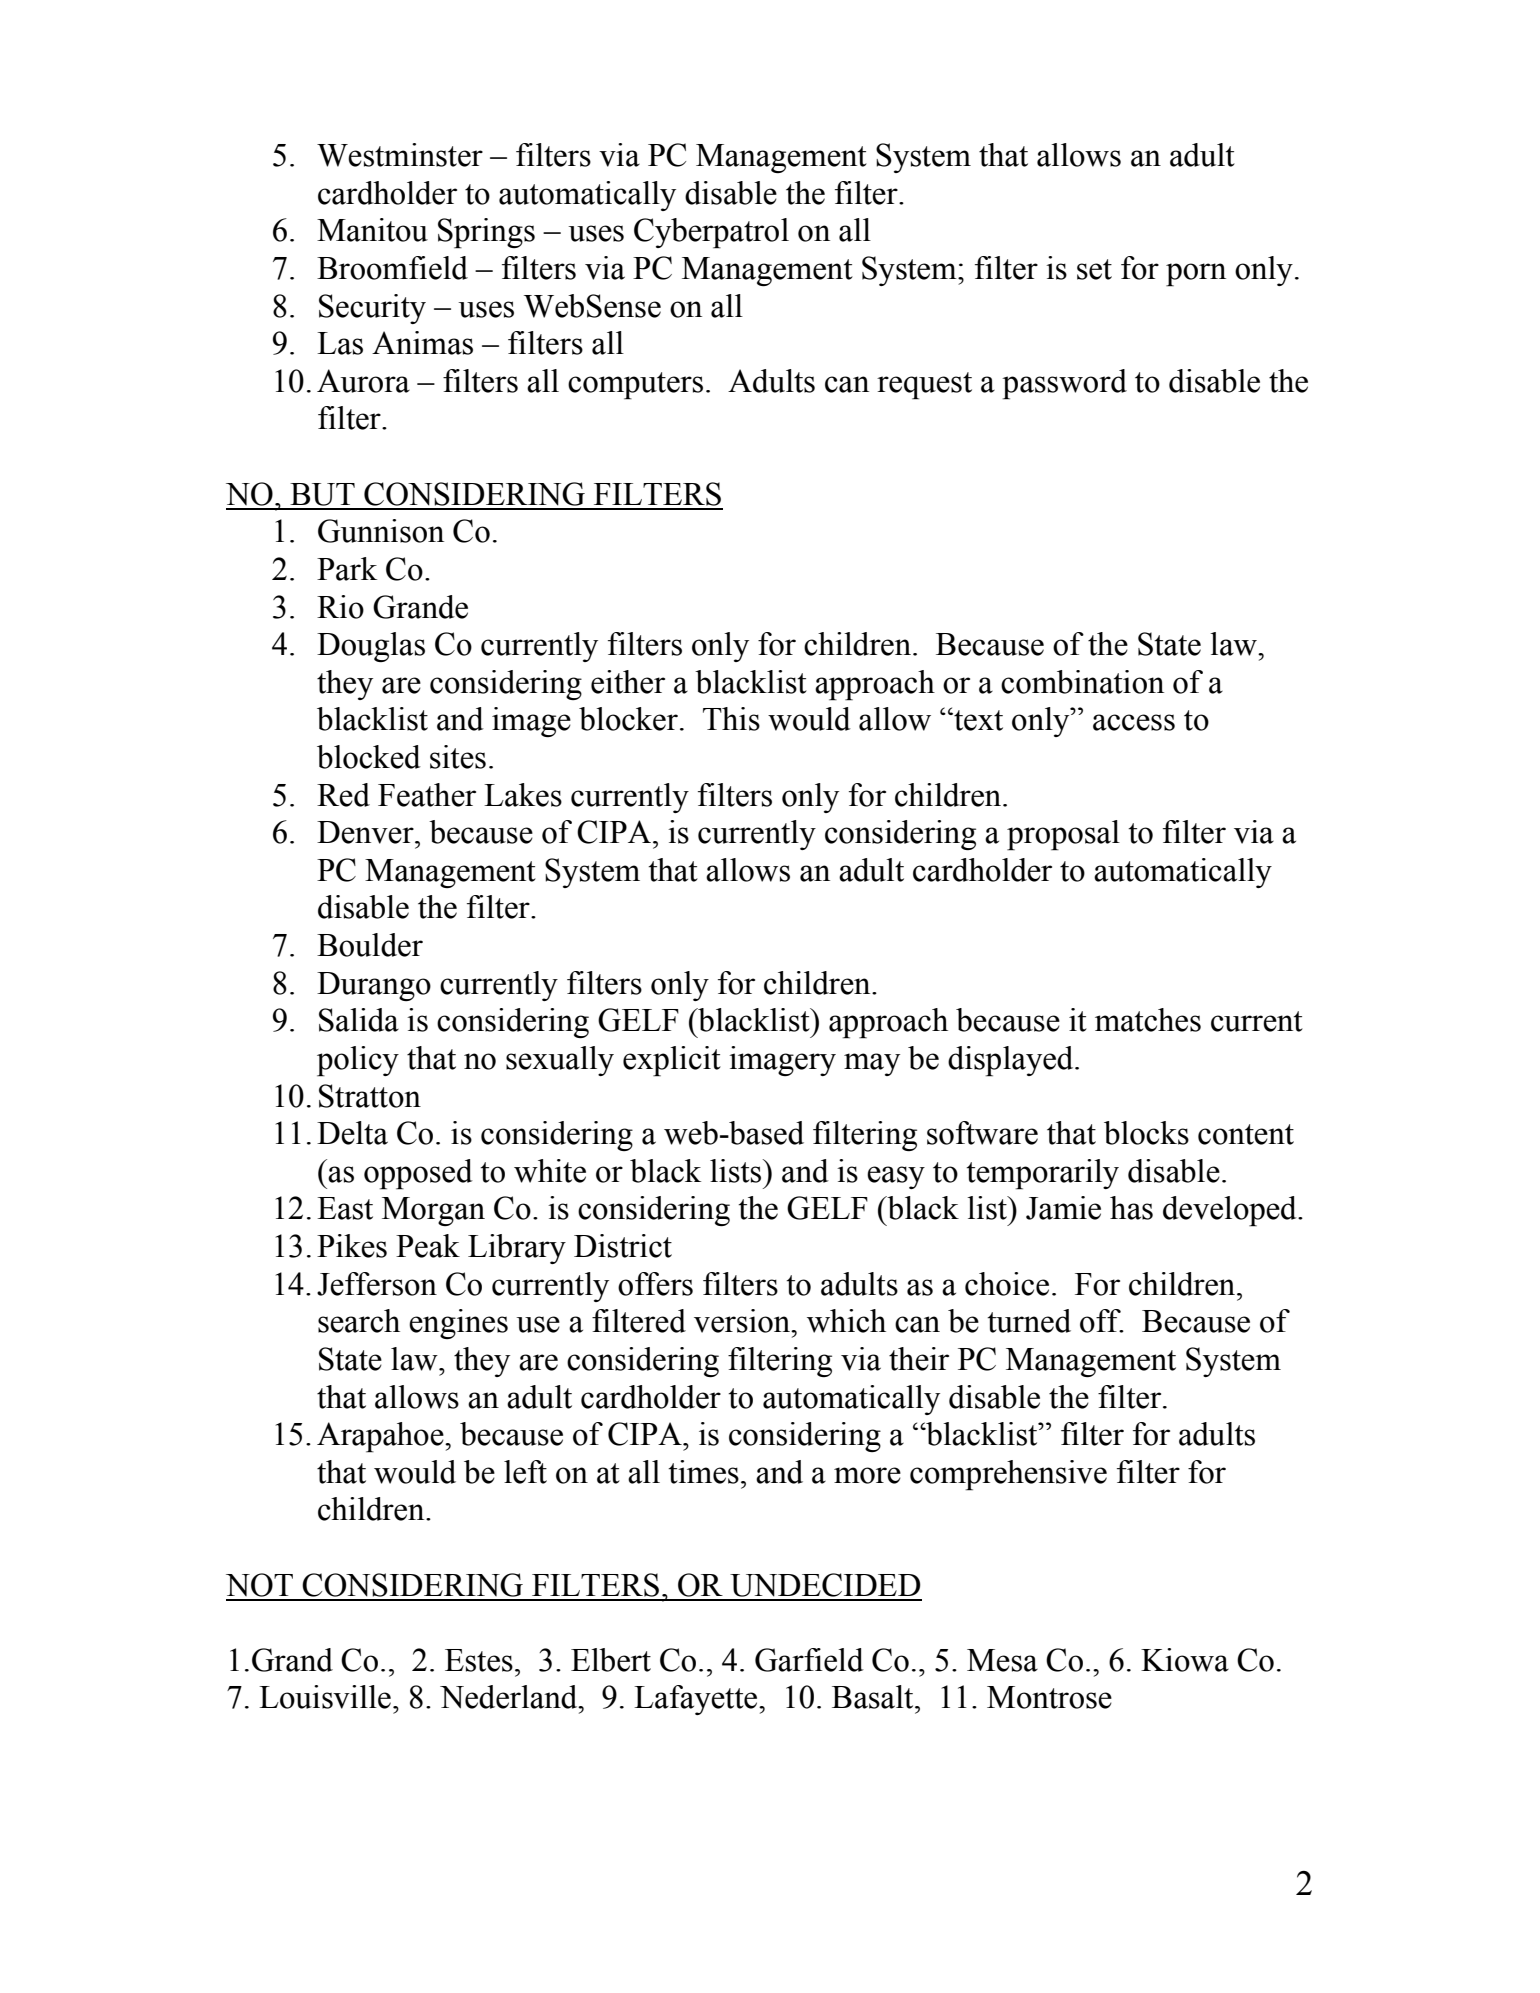 The image size is (1540, 1993). What do you see at coordinates (479, 1660) in the page?
I see `Estes` at bounding box center [479, 1660].
